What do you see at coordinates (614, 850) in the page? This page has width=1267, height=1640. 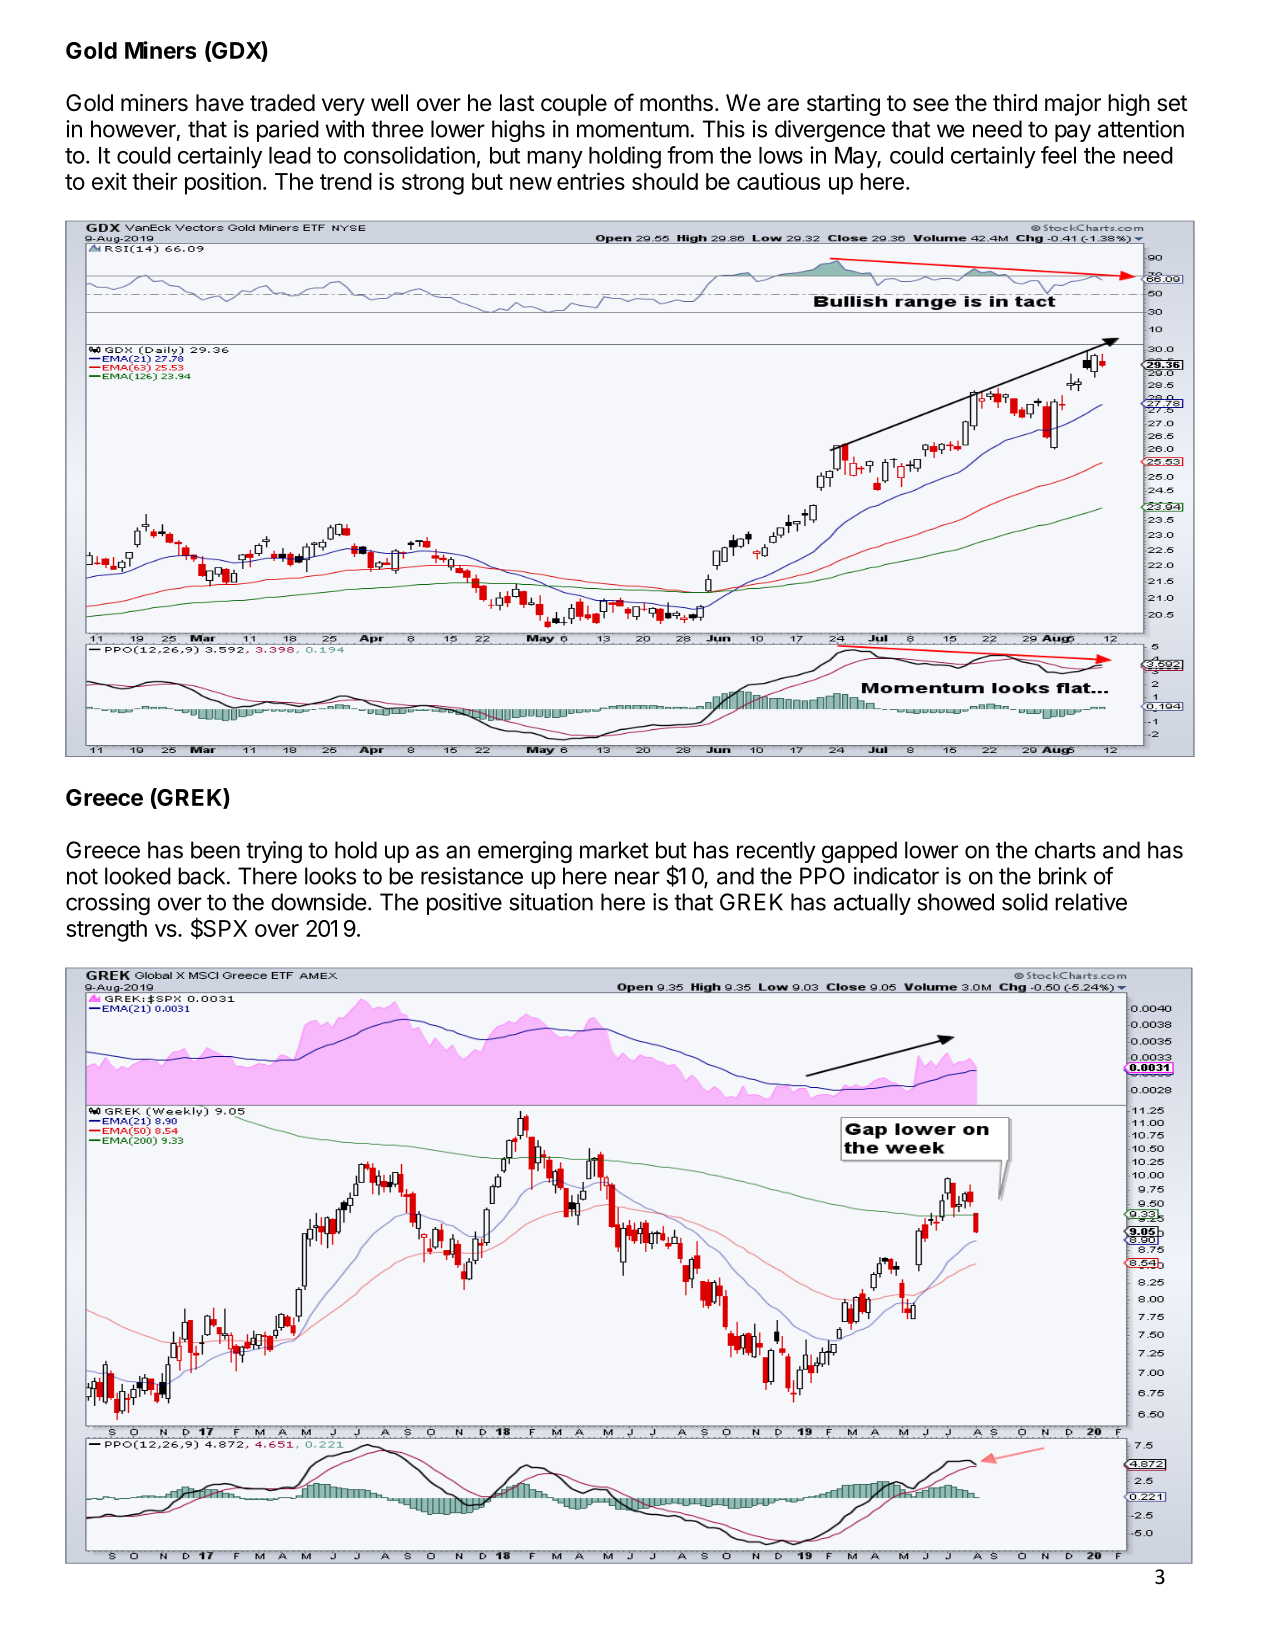 I see `market` at bounding box center [614, 850].
